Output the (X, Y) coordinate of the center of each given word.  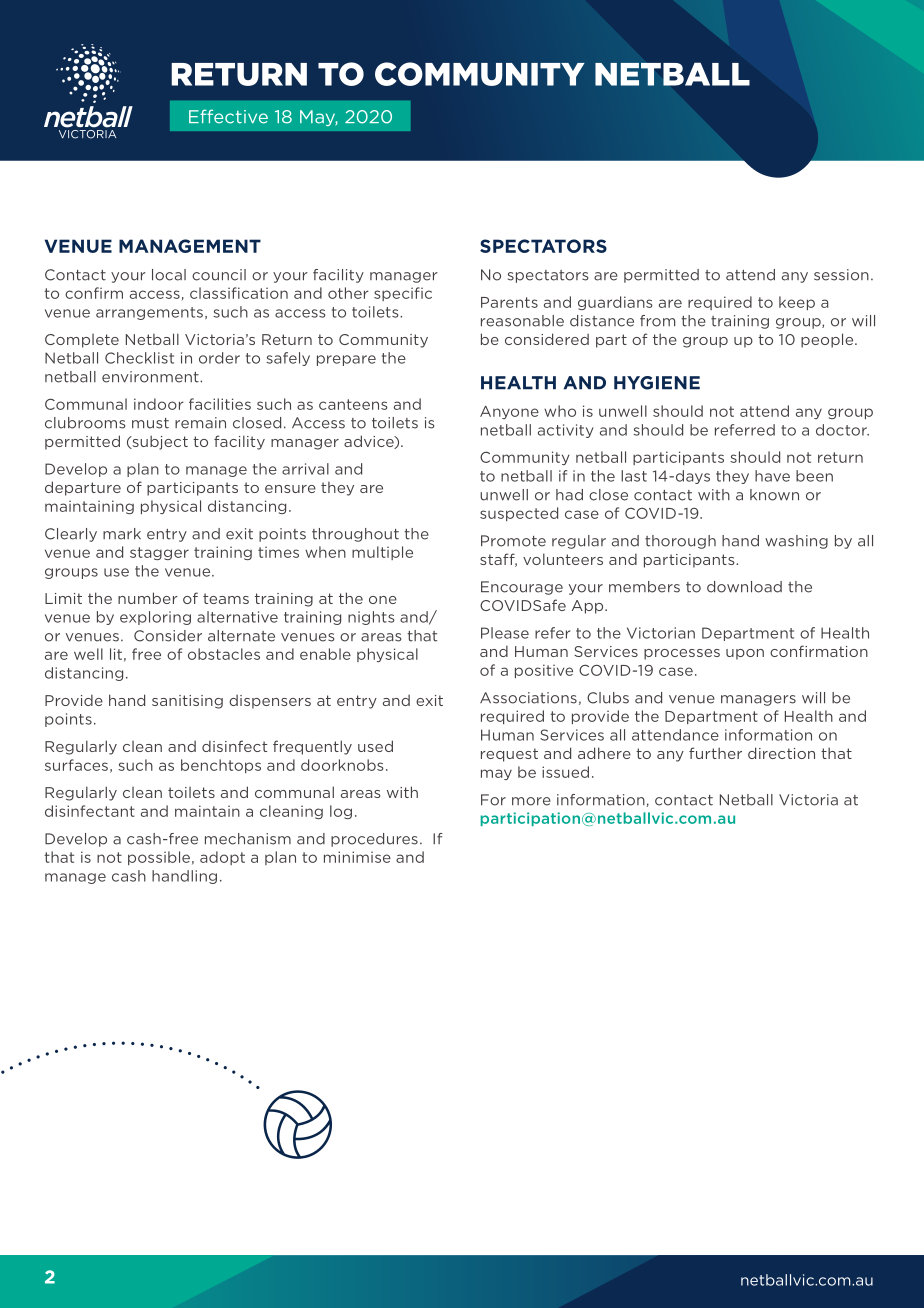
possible (159, 858)
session (841, 275)
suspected (519, 514)
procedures (374, 840)
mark (122, 534)
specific (403, 294)
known (774, 495)
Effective (228, 116)
